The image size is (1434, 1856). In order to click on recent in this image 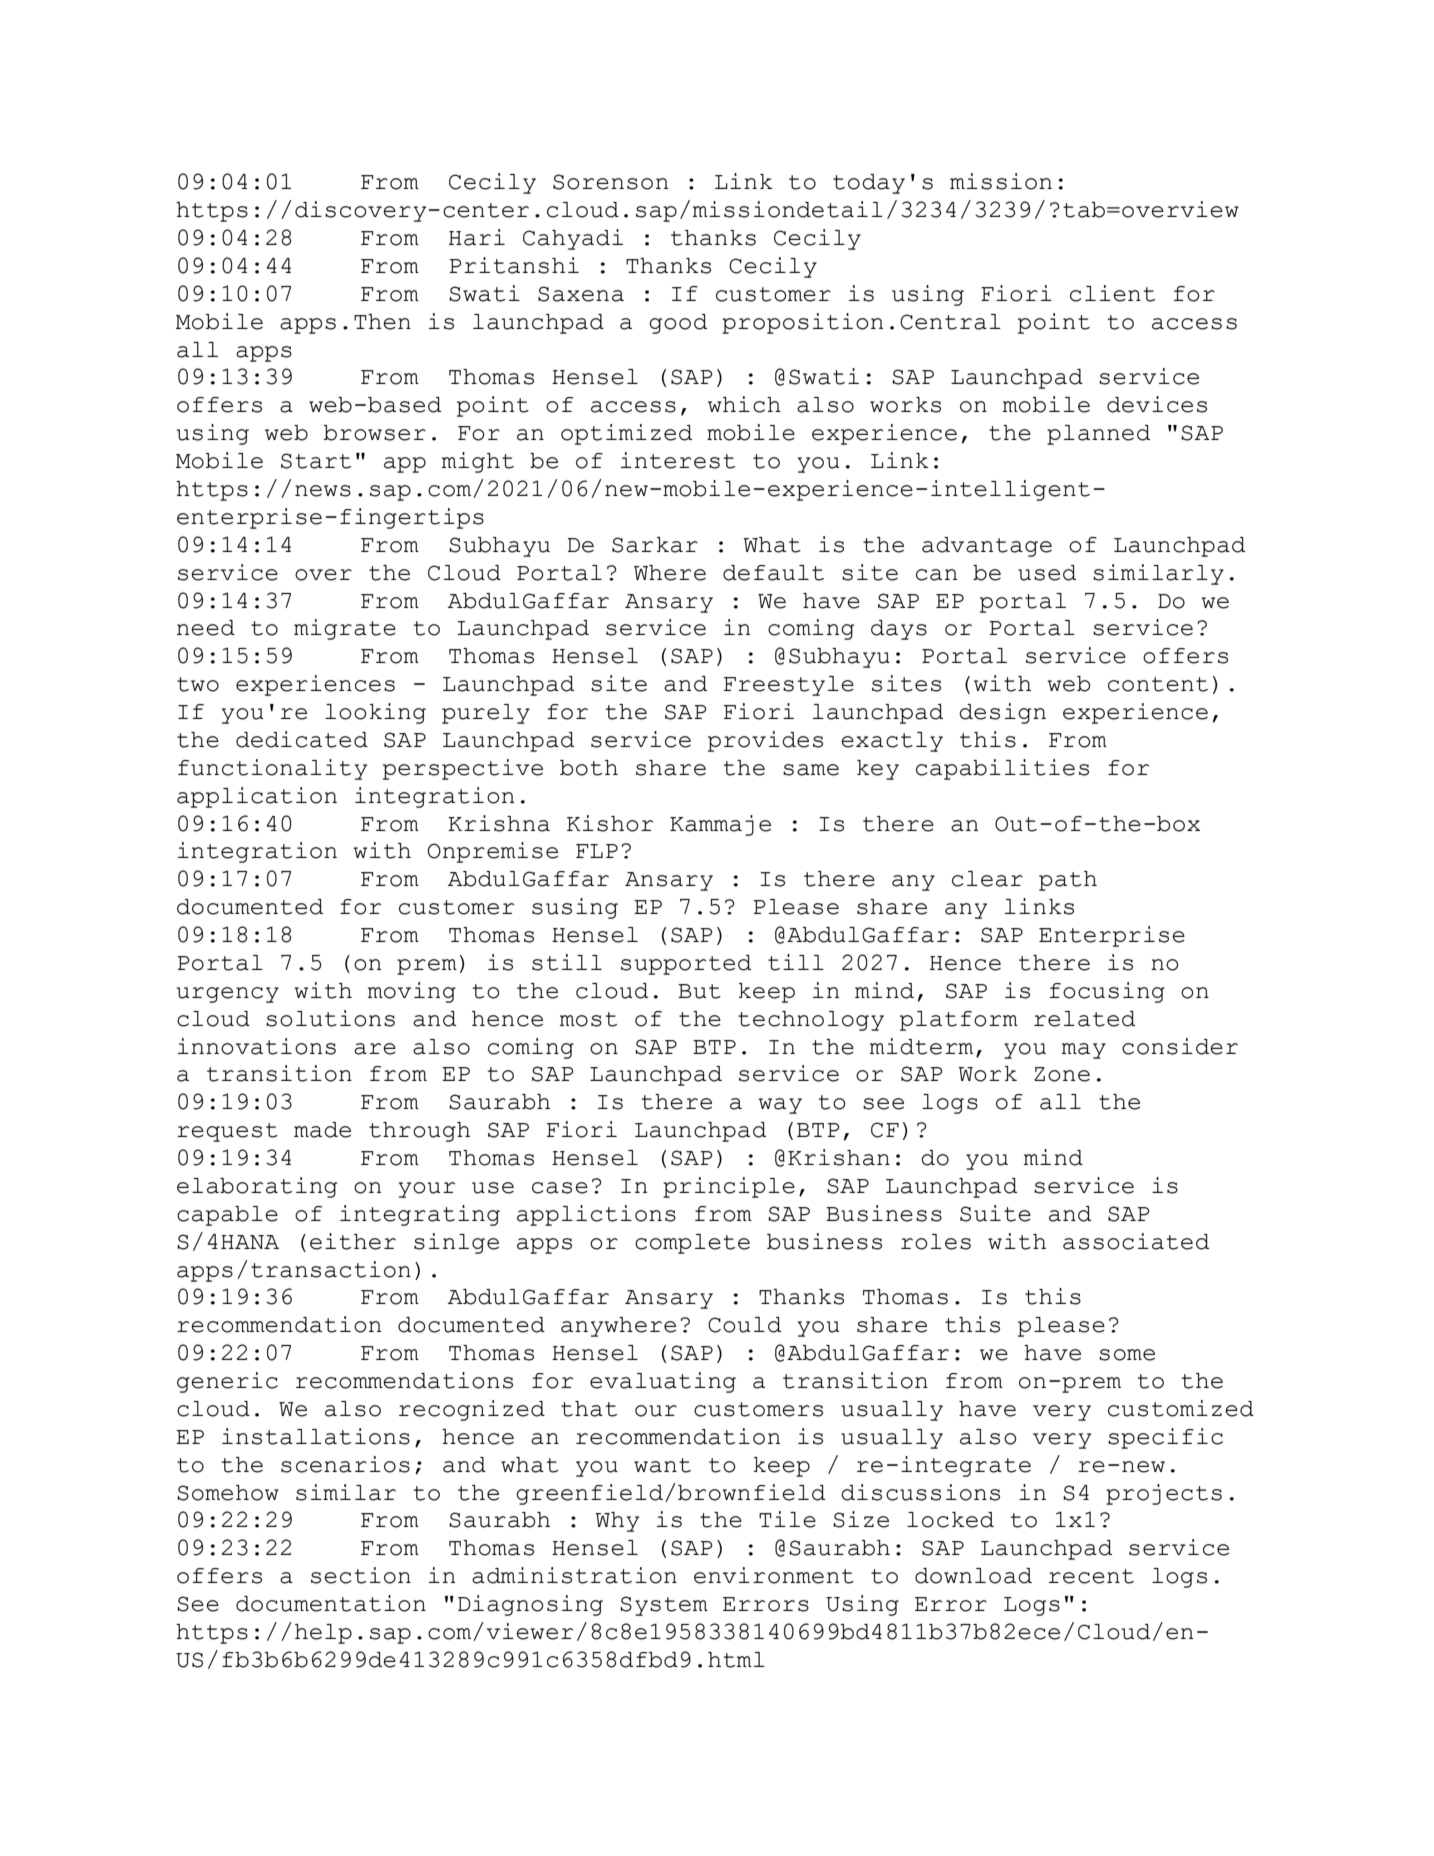, I will do `click(1091, 1576)`.
